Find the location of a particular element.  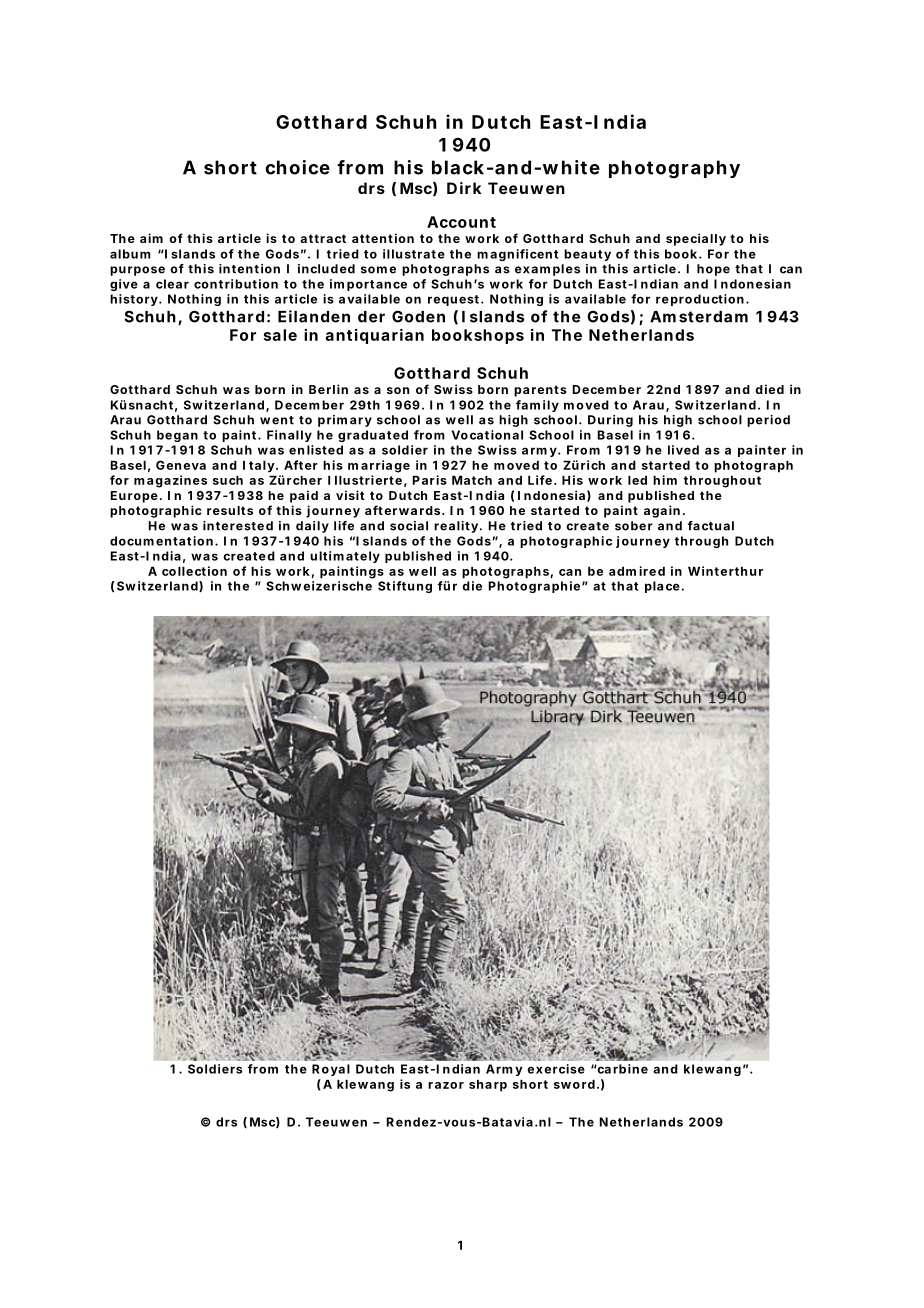

exercise is located at coordinates (556, 1069).
